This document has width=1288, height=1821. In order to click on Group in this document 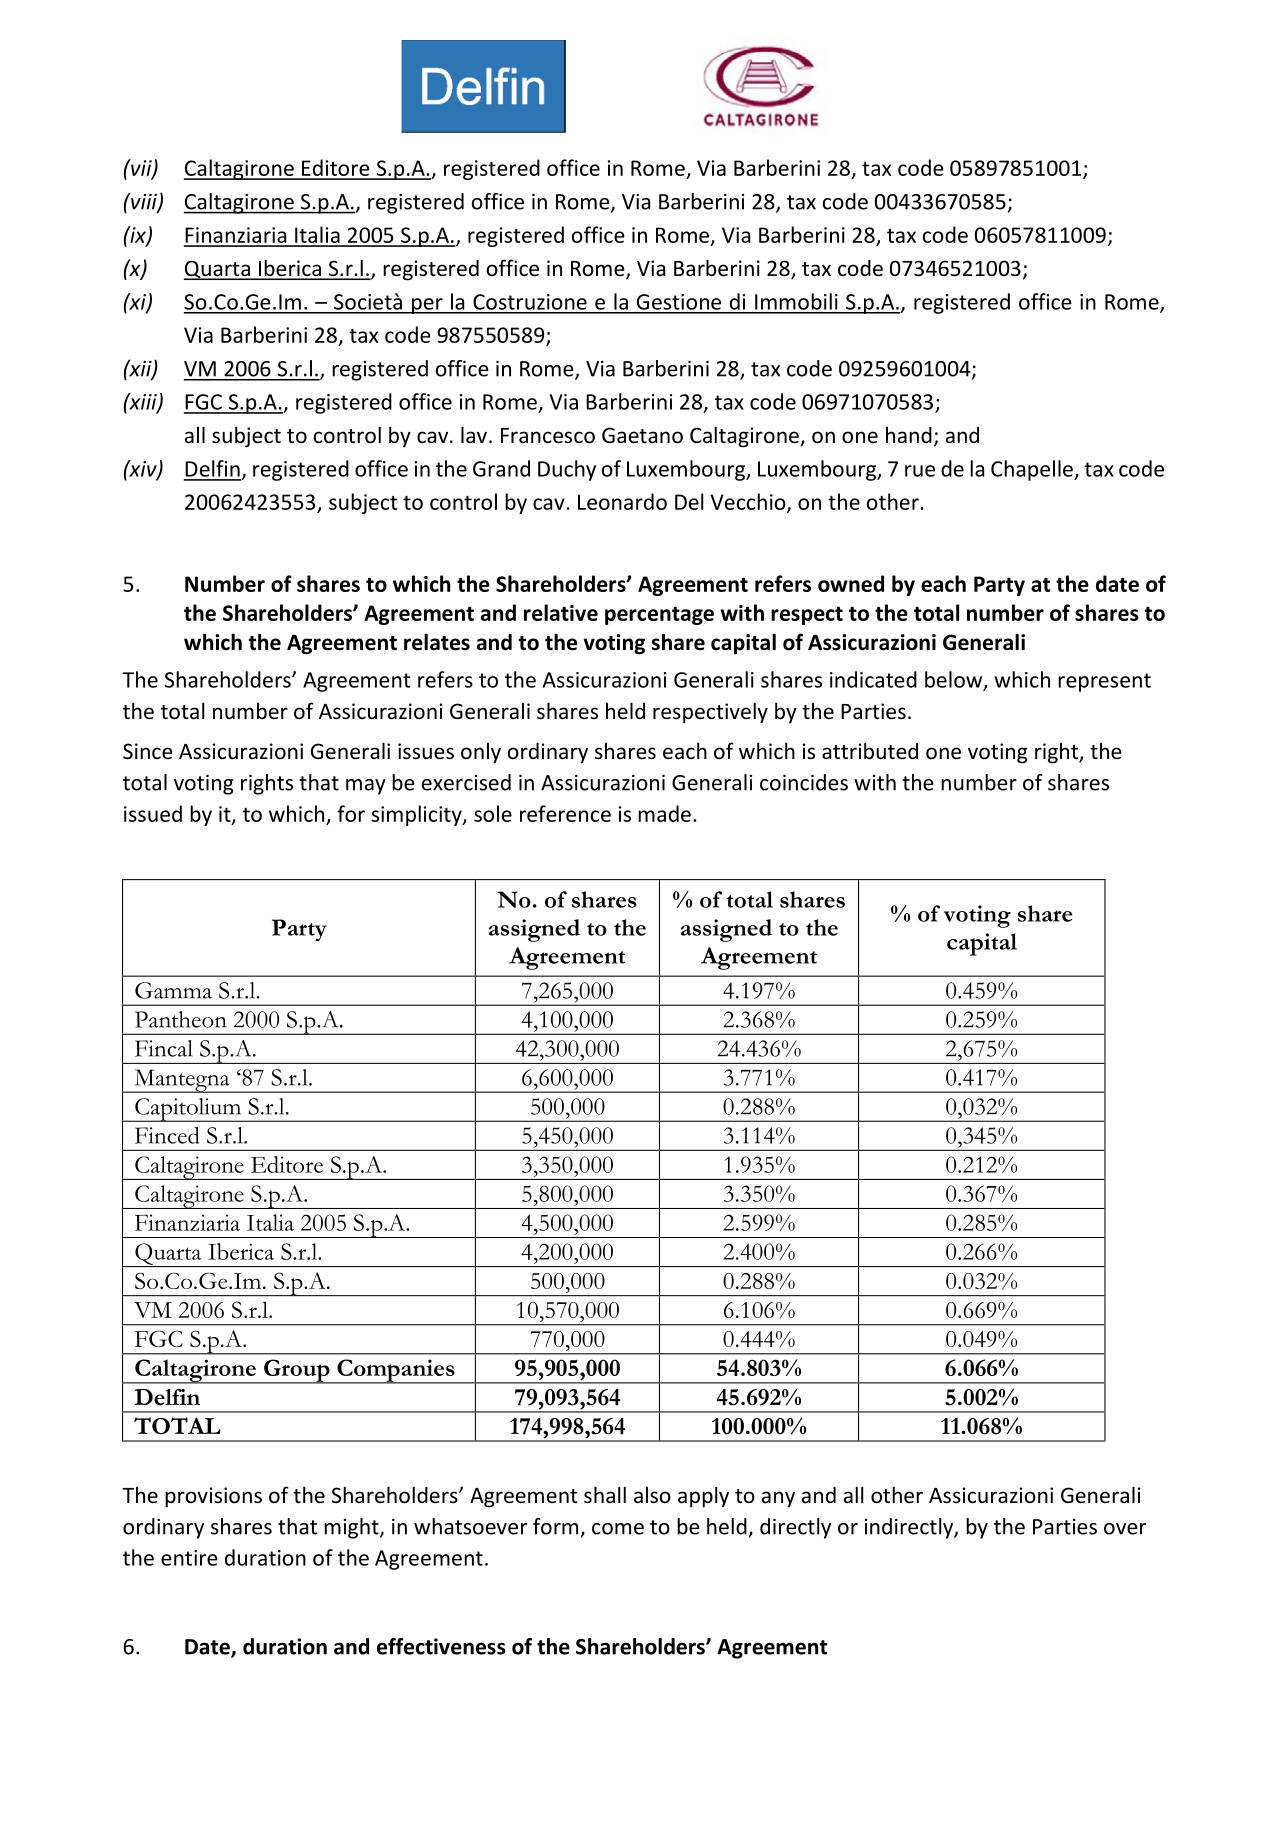, I will do `click(297, 1371)`.
